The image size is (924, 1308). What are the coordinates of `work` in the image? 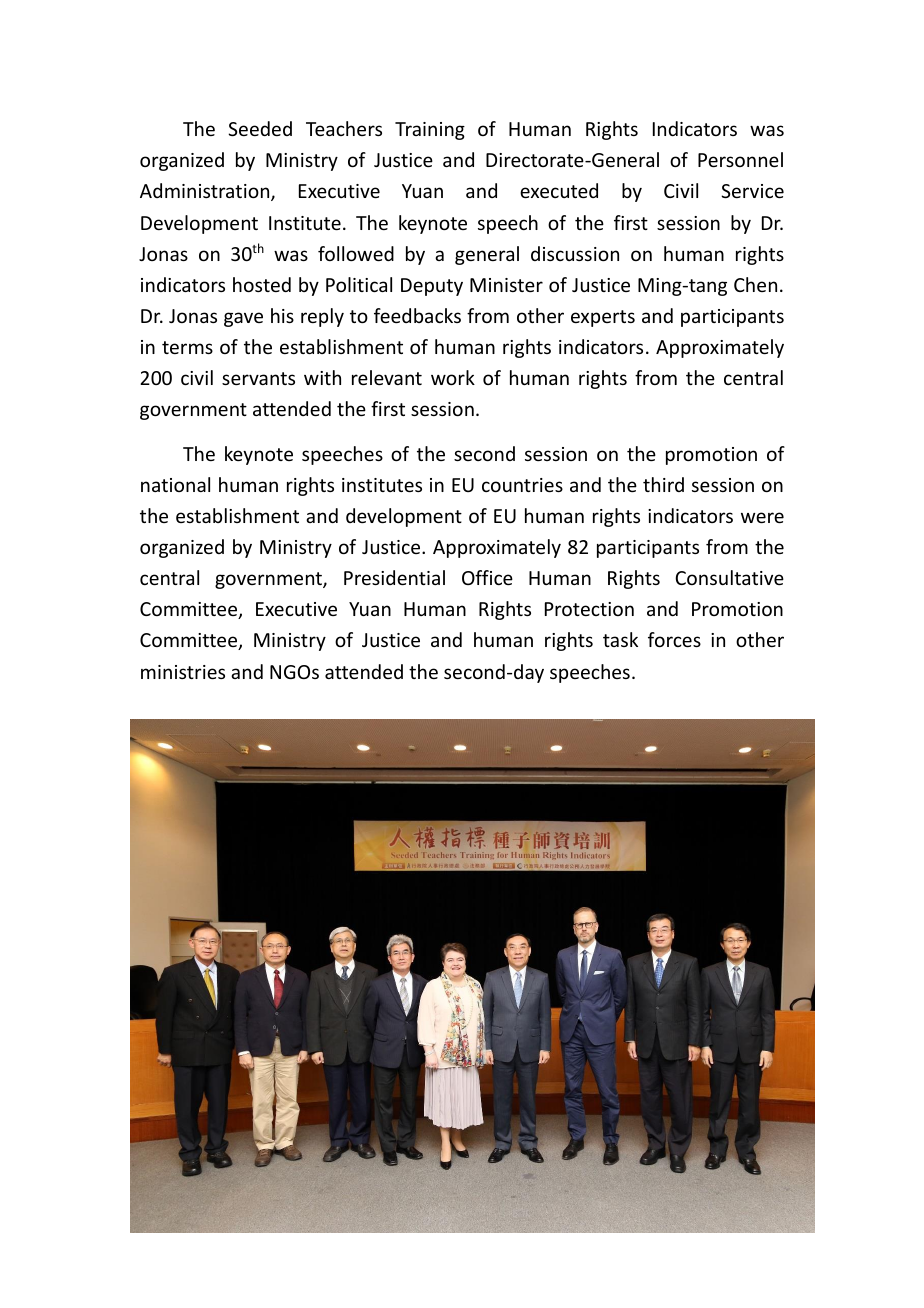 It's located at (453, 377).
